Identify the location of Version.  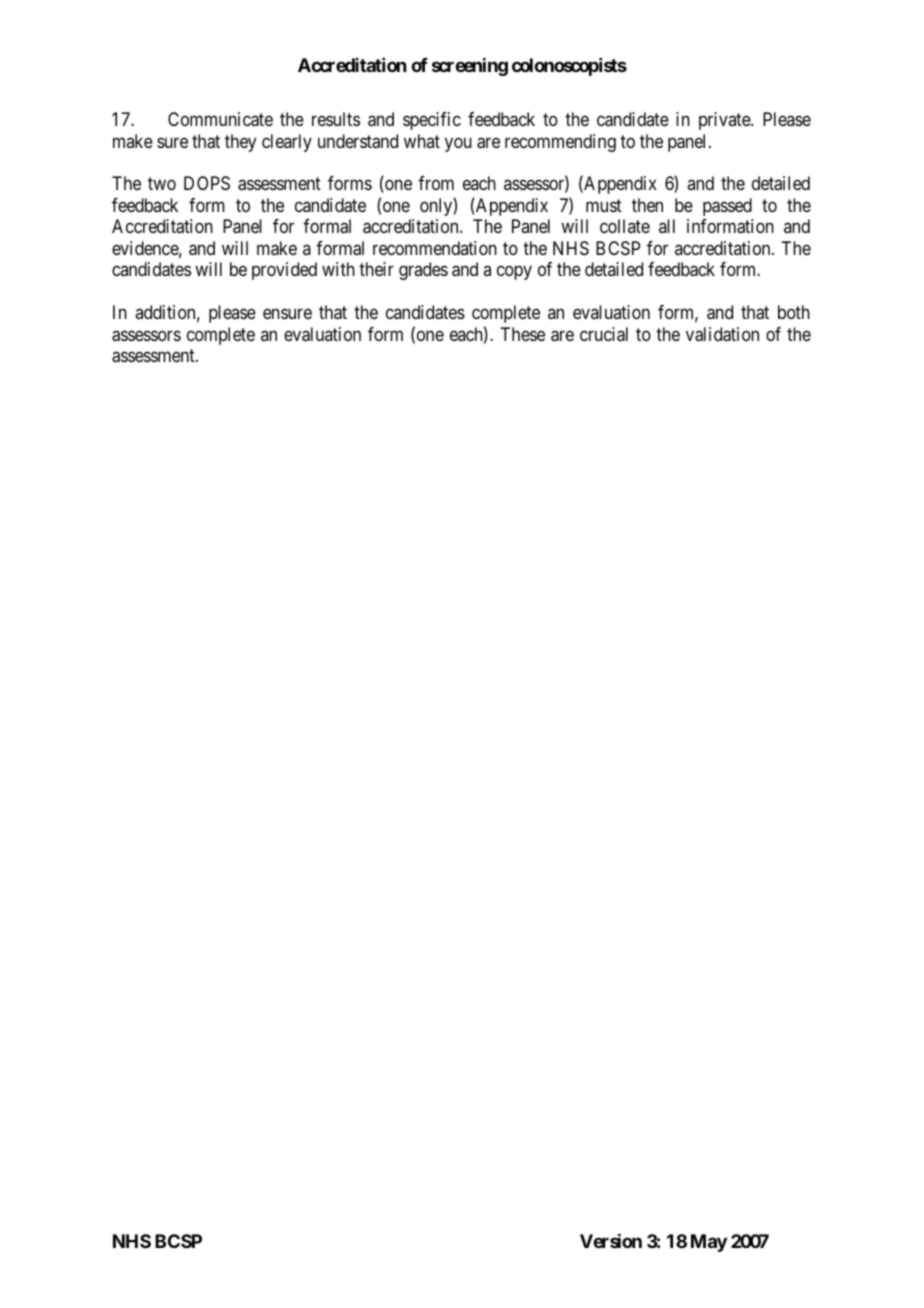
(611, 1241).
